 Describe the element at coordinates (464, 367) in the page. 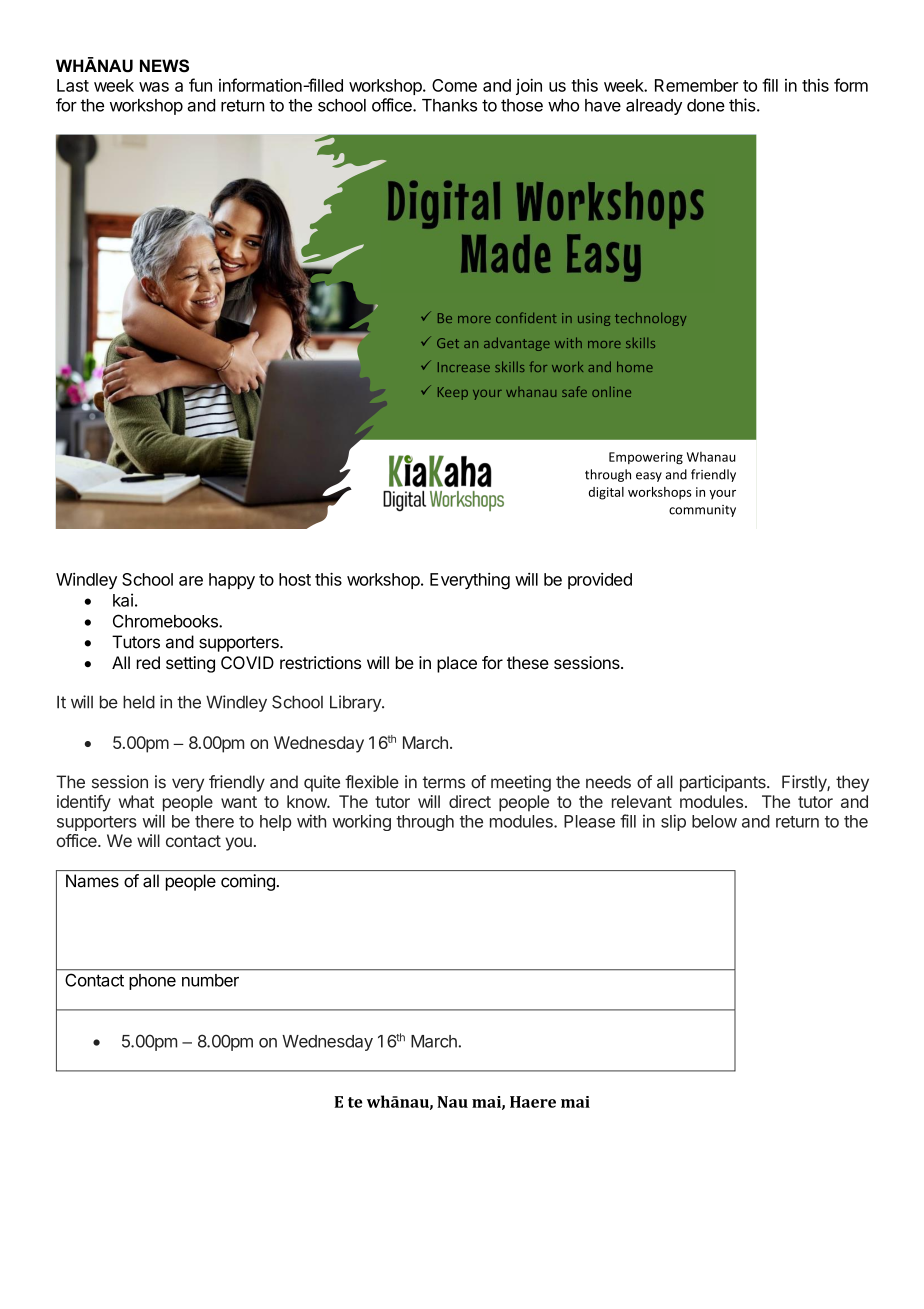

I see `Increase` at that location.
